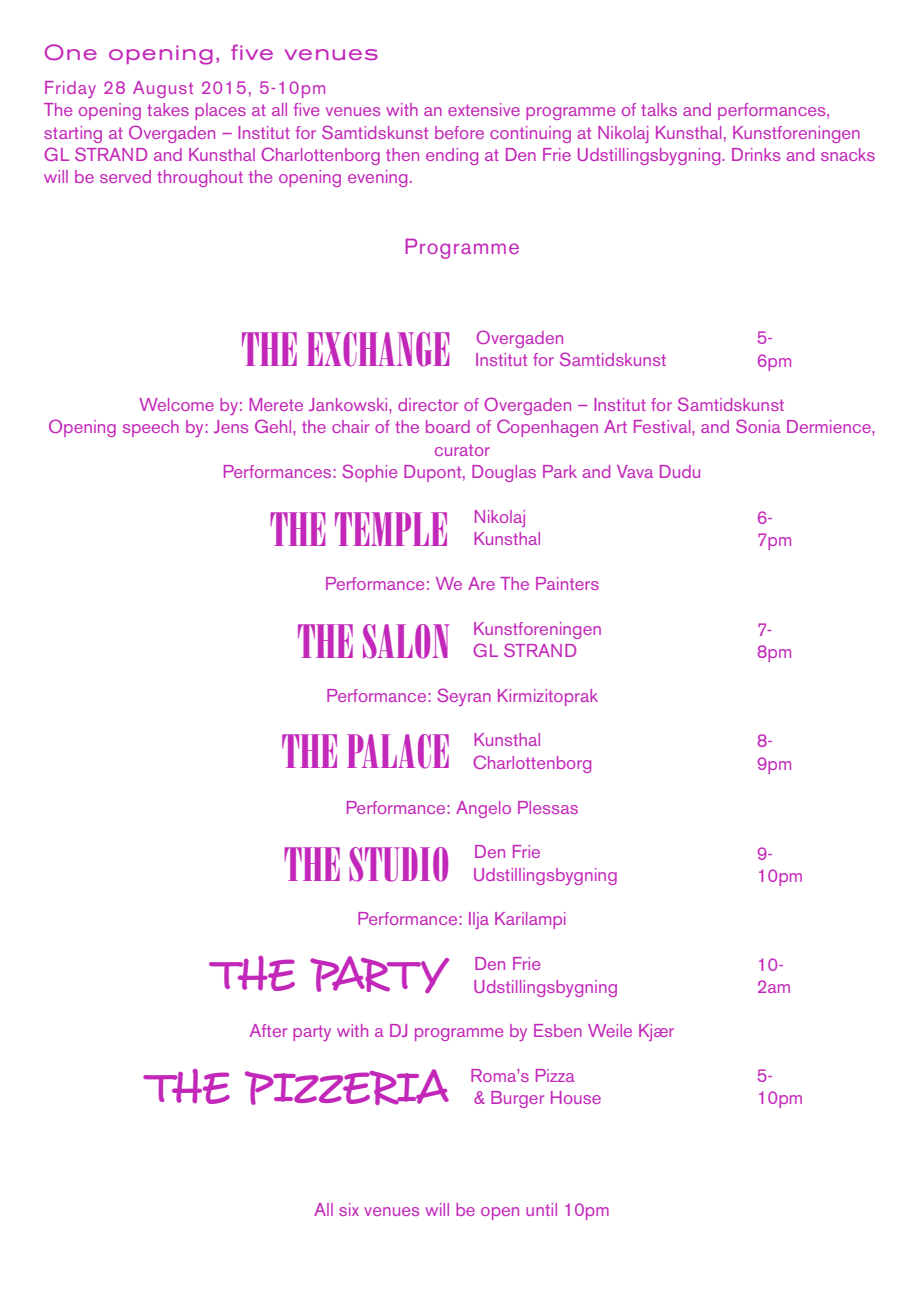 This image has height=1308, width=924. What do you see at coordinates (268, 1030) in the image?
I see `After` at bounding box center [268, 1030].
